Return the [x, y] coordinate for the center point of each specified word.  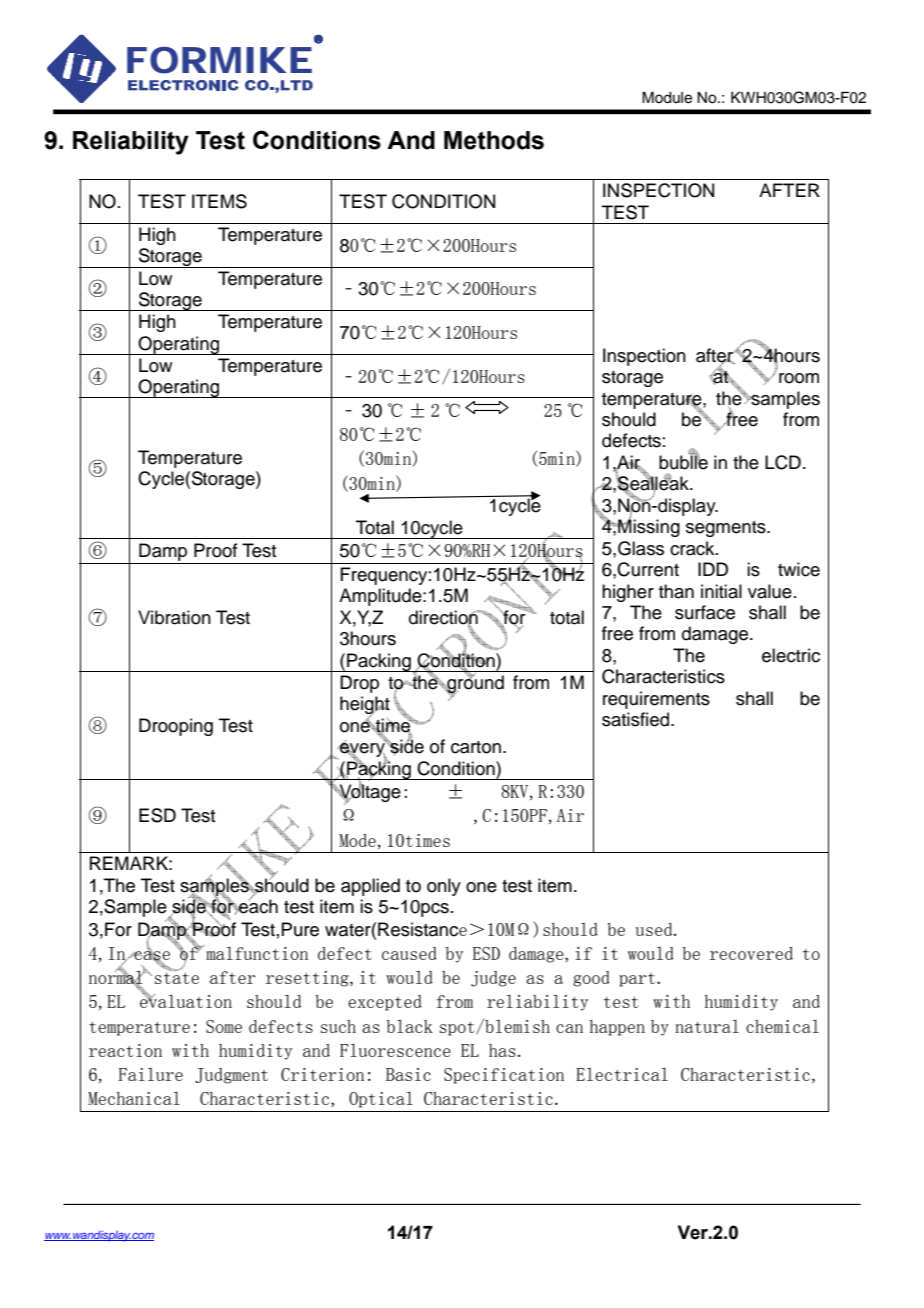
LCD [783, 462]
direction [444, 618]
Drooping [176, 727]
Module [667, 97]
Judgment [231, 1076]
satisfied [637, 719]
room [799, 378]
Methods [494, 140]
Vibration [174, 617]
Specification [504, 1076]
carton [476, 747]
